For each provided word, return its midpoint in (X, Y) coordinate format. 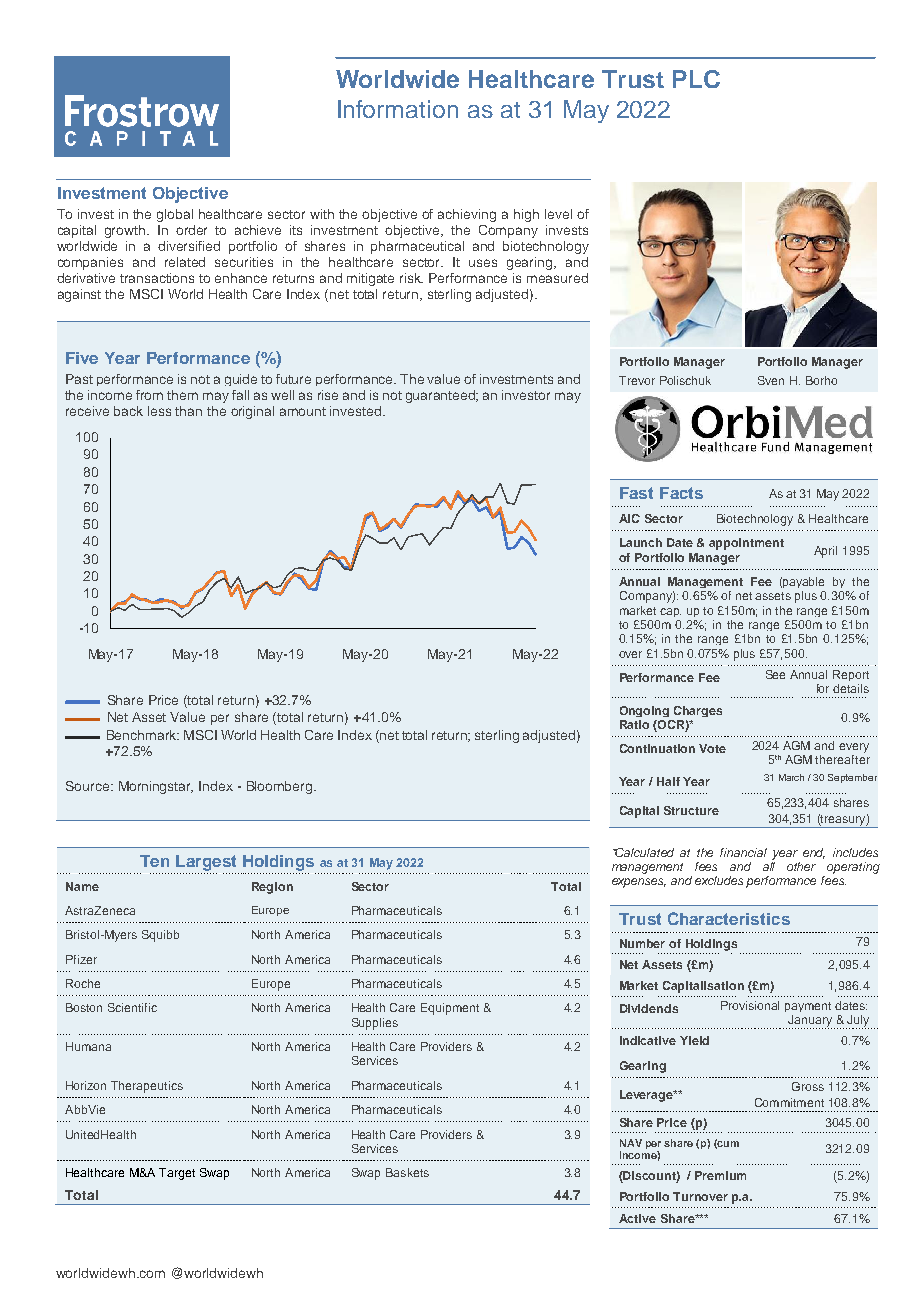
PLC (696, 79)
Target (177, 1174)
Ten (154, 861)
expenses (639, 883)
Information (398, 109)
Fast (636, 493)
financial (743, 852)
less (159, 411)
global (175, 215)
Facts (681, 493)
